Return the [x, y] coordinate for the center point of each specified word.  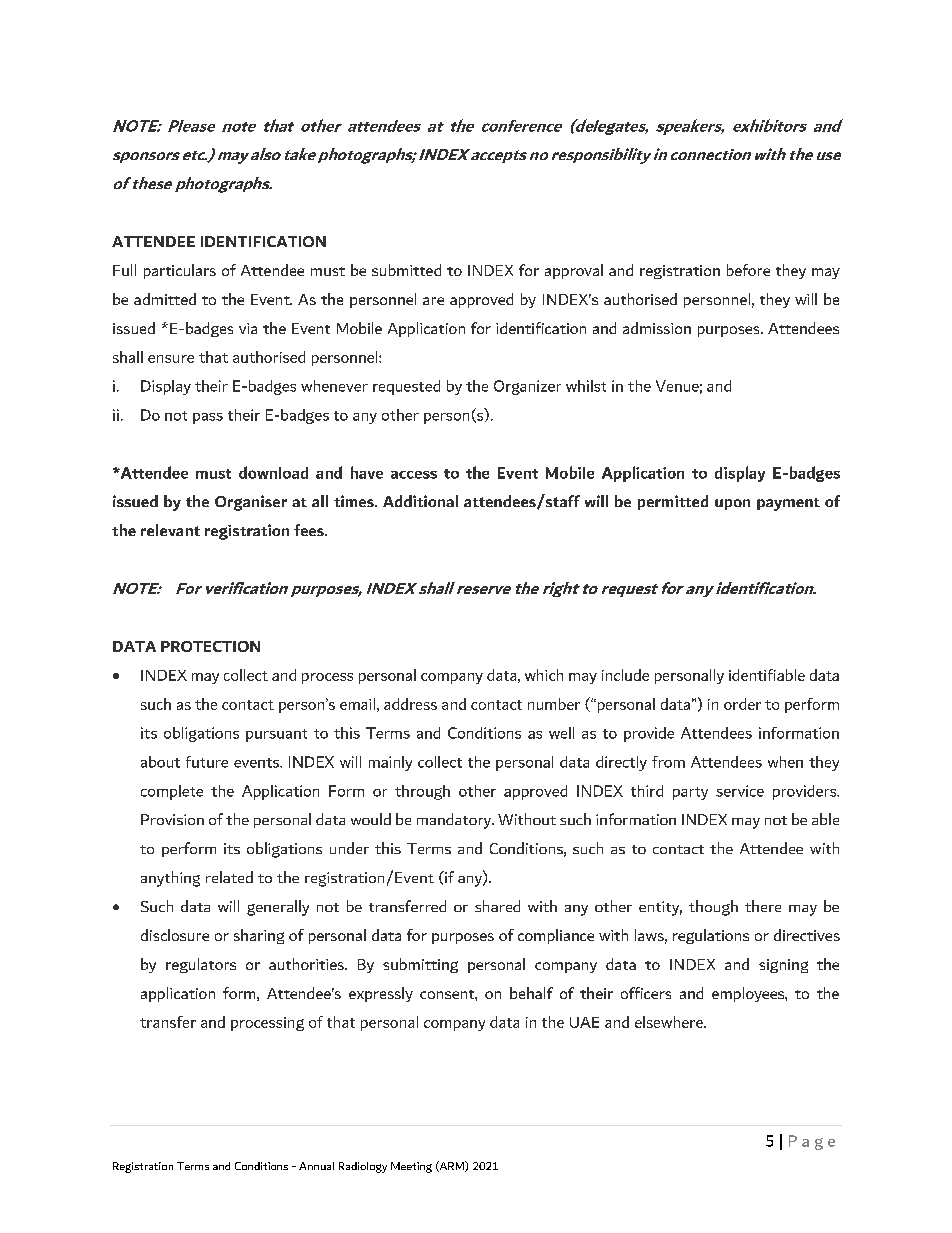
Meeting [411, 1167]
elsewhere [670, 1022]
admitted [165, 299]
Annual [316, 1166]
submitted [406, 270]
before [748, 270]
